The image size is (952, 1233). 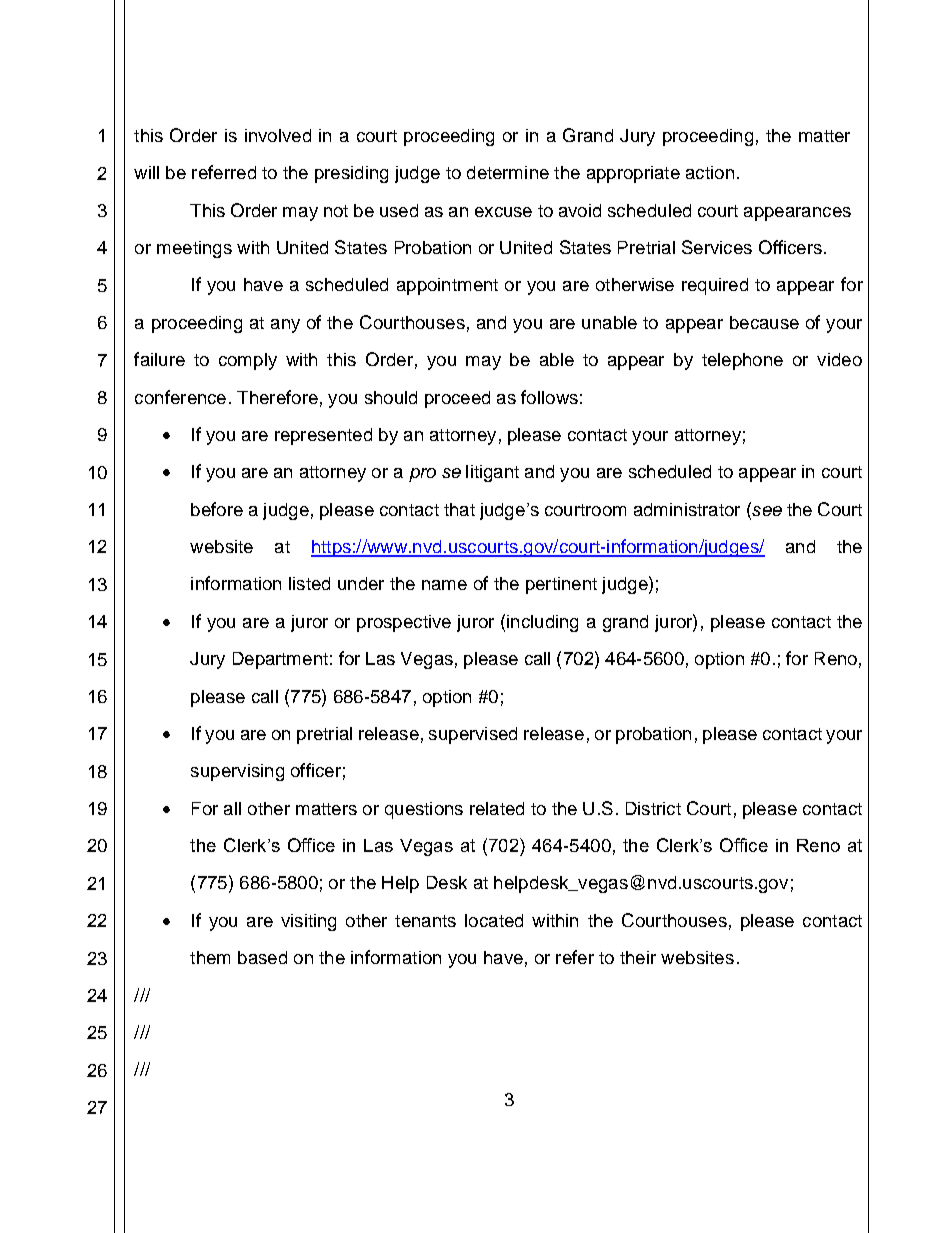 What do you see at coordinates (508, 172) in the page?
I see `determine` at bounding box center [508, 172].
